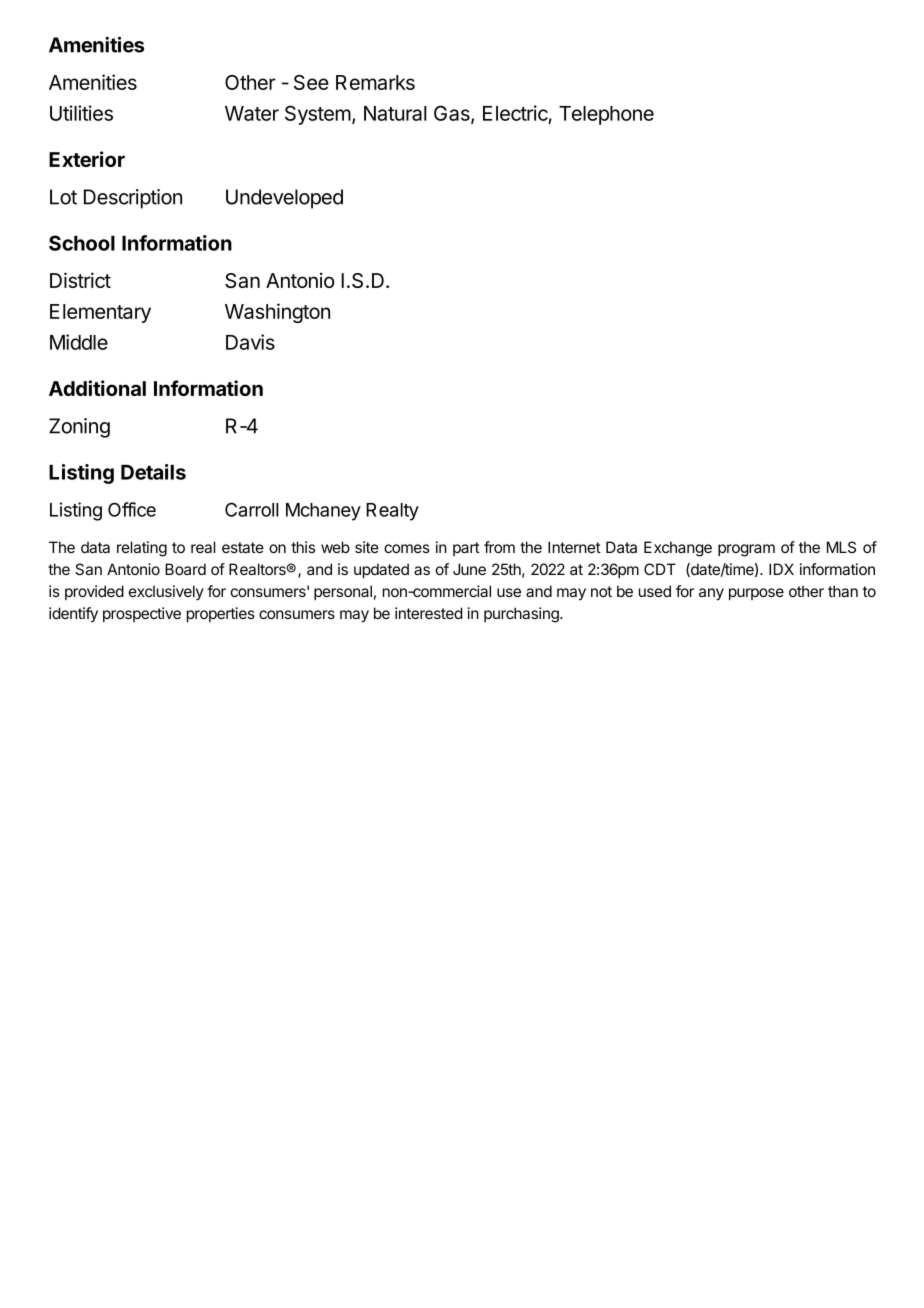 The width and height of the page is (924, 1308). What do you see at coordinates (606, 115) in the page?
I see `Telephone` at bounding box center [606, 115].
